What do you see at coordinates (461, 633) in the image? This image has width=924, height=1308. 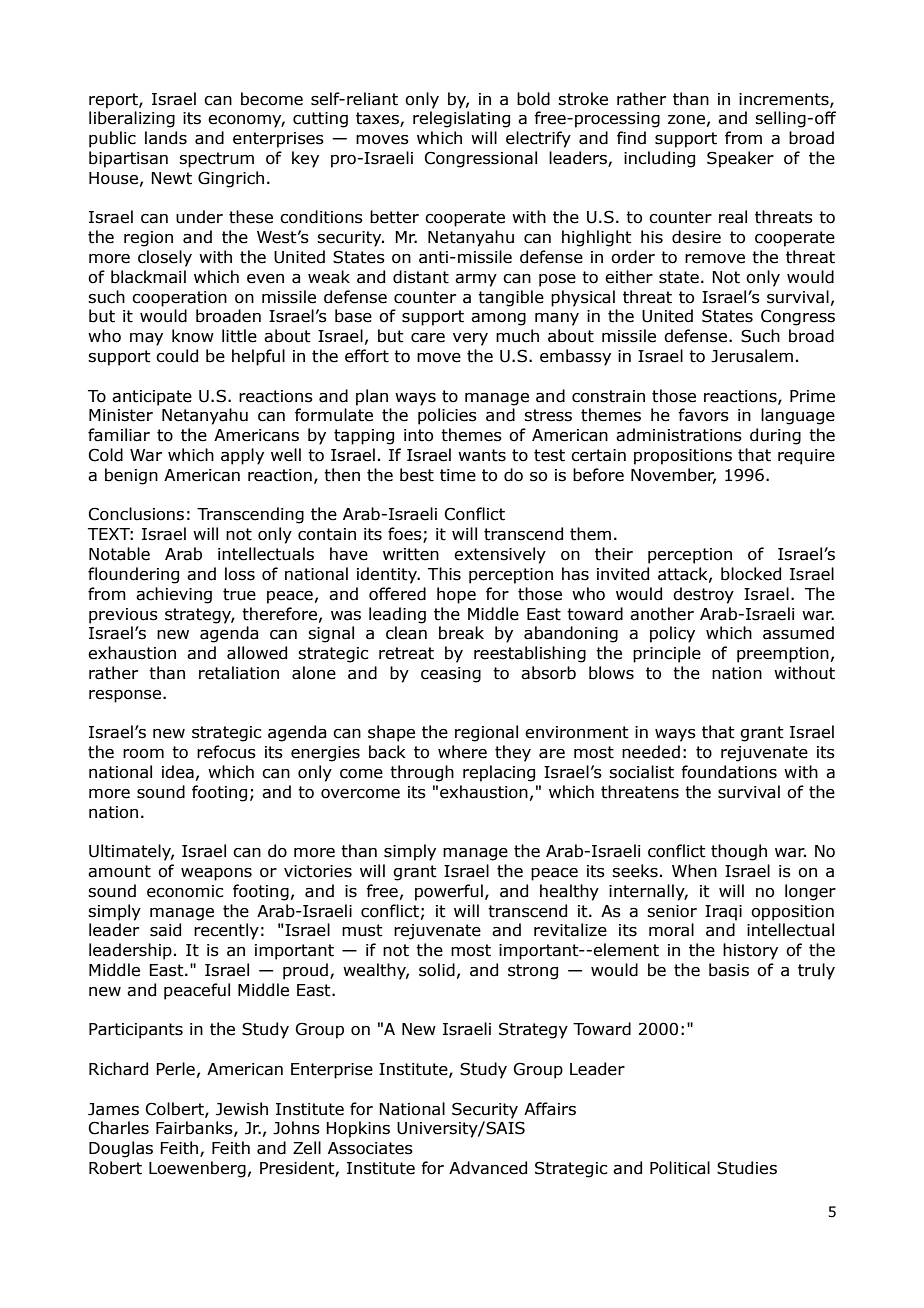 I see `break` at bounding box center [461, 633].
